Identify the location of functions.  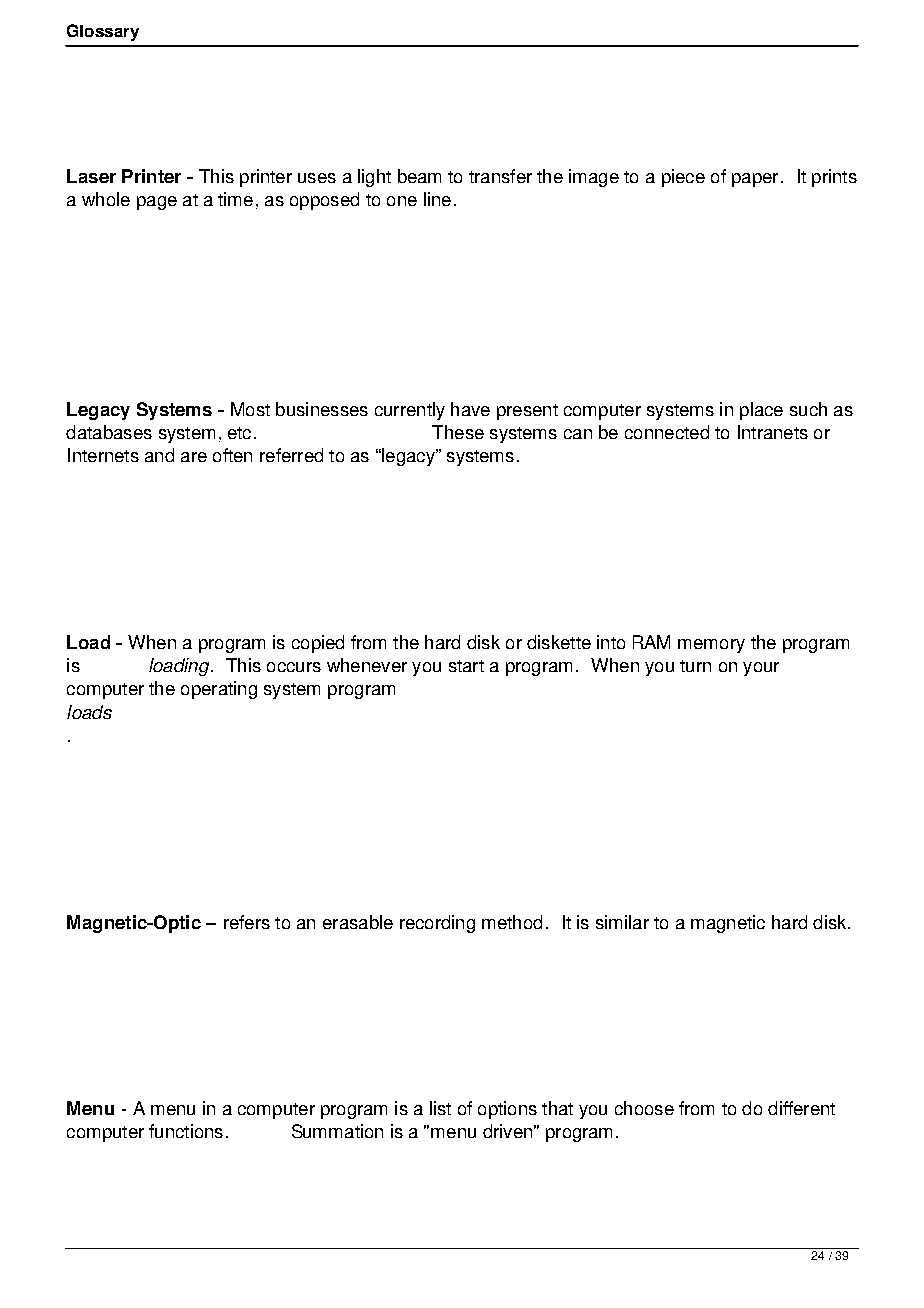
(186, 1131).
